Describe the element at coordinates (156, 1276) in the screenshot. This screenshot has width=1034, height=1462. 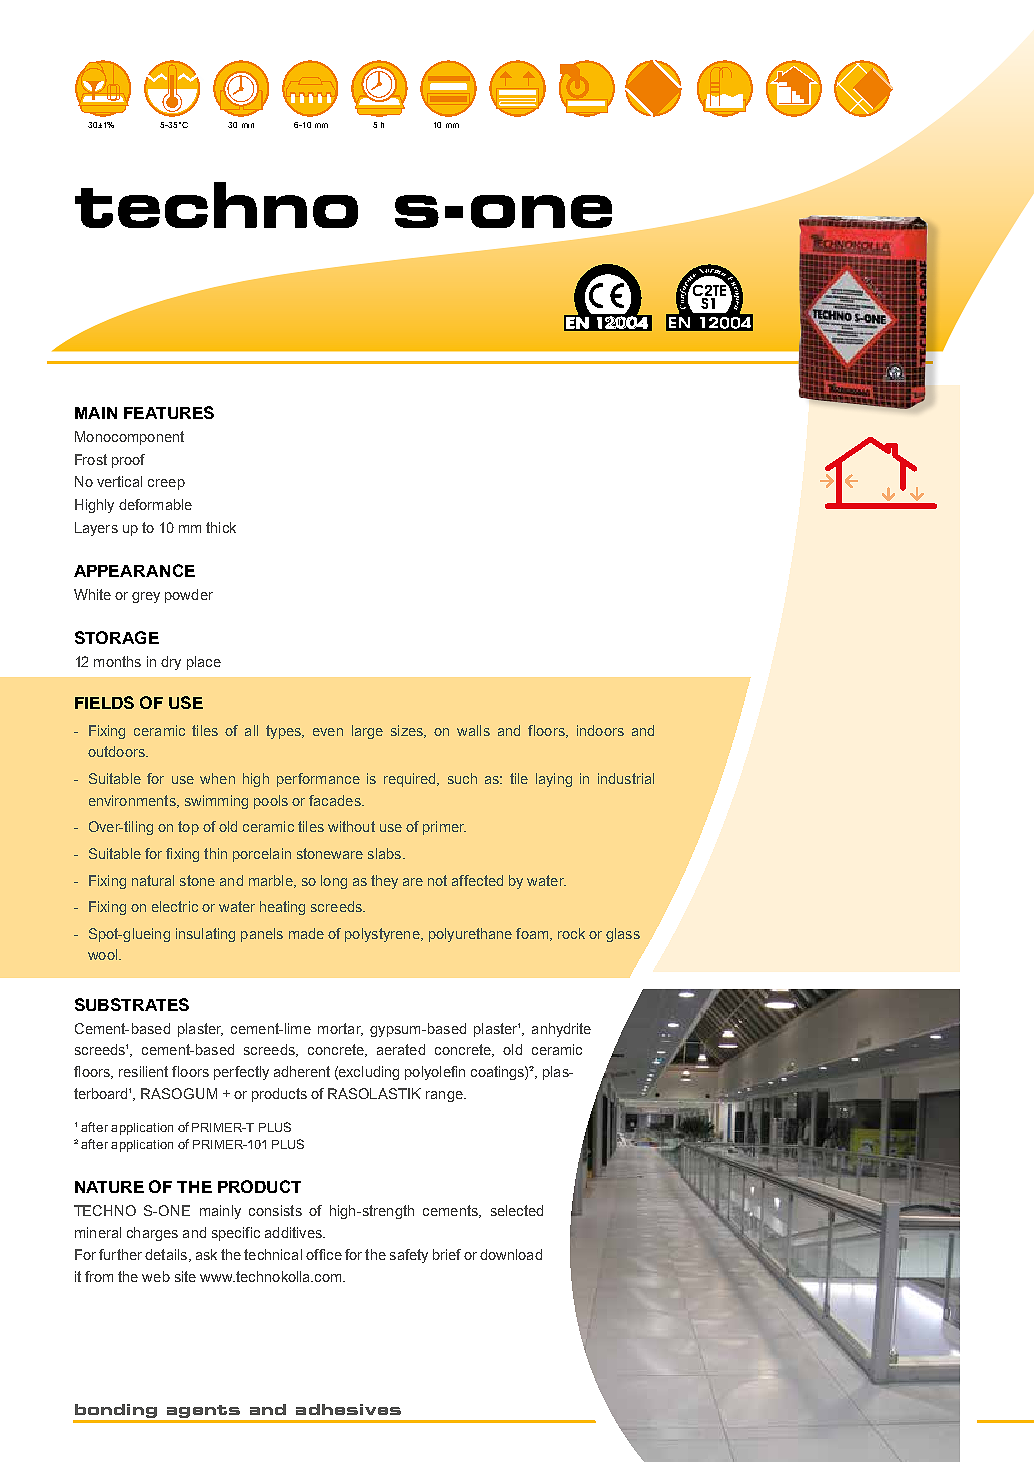
I see `web` at that location.
